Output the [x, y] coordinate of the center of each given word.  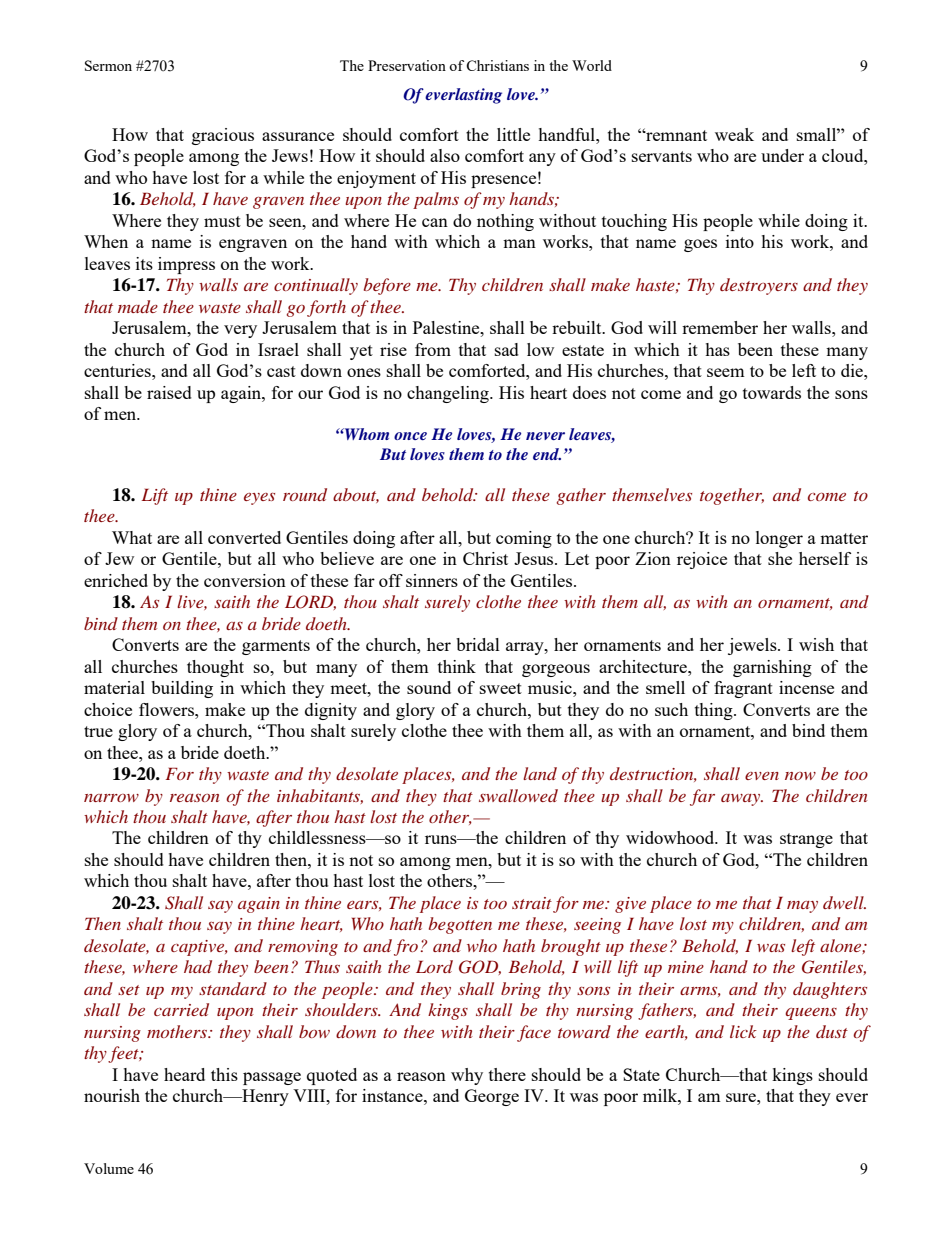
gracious [223, 136]
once [410, 436]
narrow [111, 798]
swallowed [518, 795]
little [513, 134]
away [742, 800]
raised [169, 392]
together [732, 496]
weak [734, 134]
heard [184, 1074]
